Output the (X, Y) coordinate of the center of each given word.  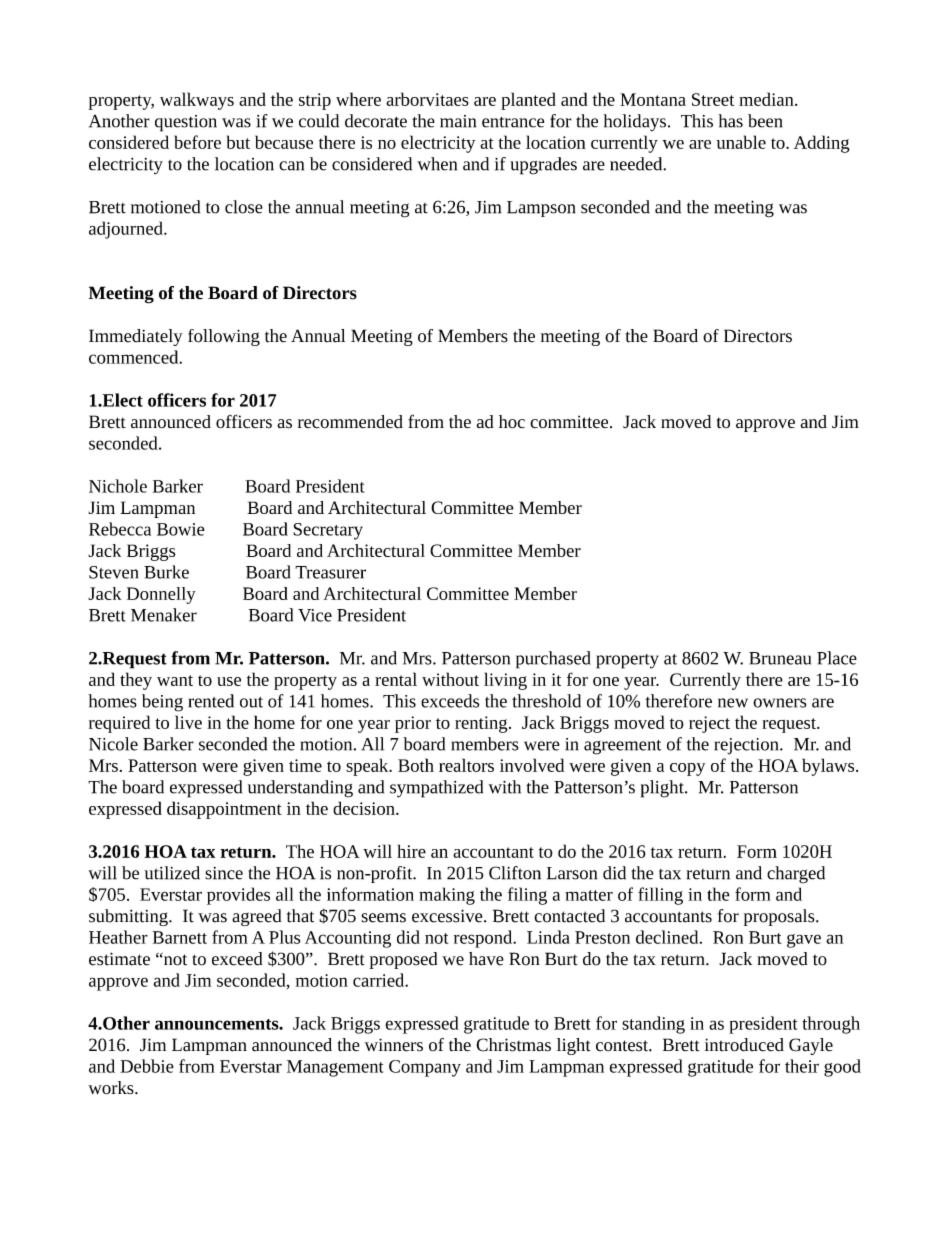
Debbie (147, 1066)
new (733, 703)
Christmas (513, 1045)
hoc (512, 422)
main (458, 121)
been (765, 121)
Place (837, 658)
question (186, 123)
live (188, 722)
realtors (466, 765)
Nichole (118, 486)
